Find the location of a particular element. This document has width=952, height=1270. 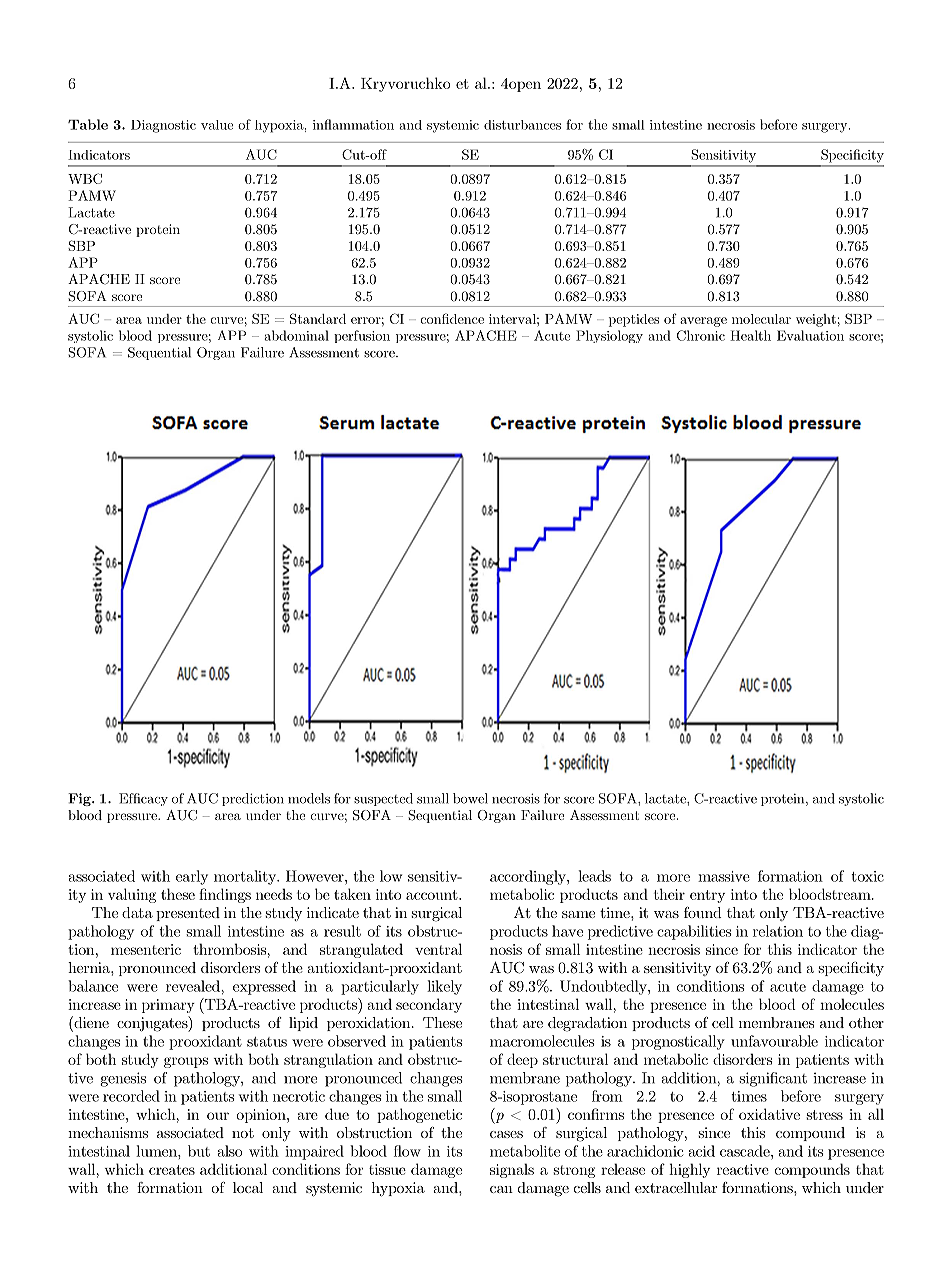

molecular is located at coordinates (761, 319).
